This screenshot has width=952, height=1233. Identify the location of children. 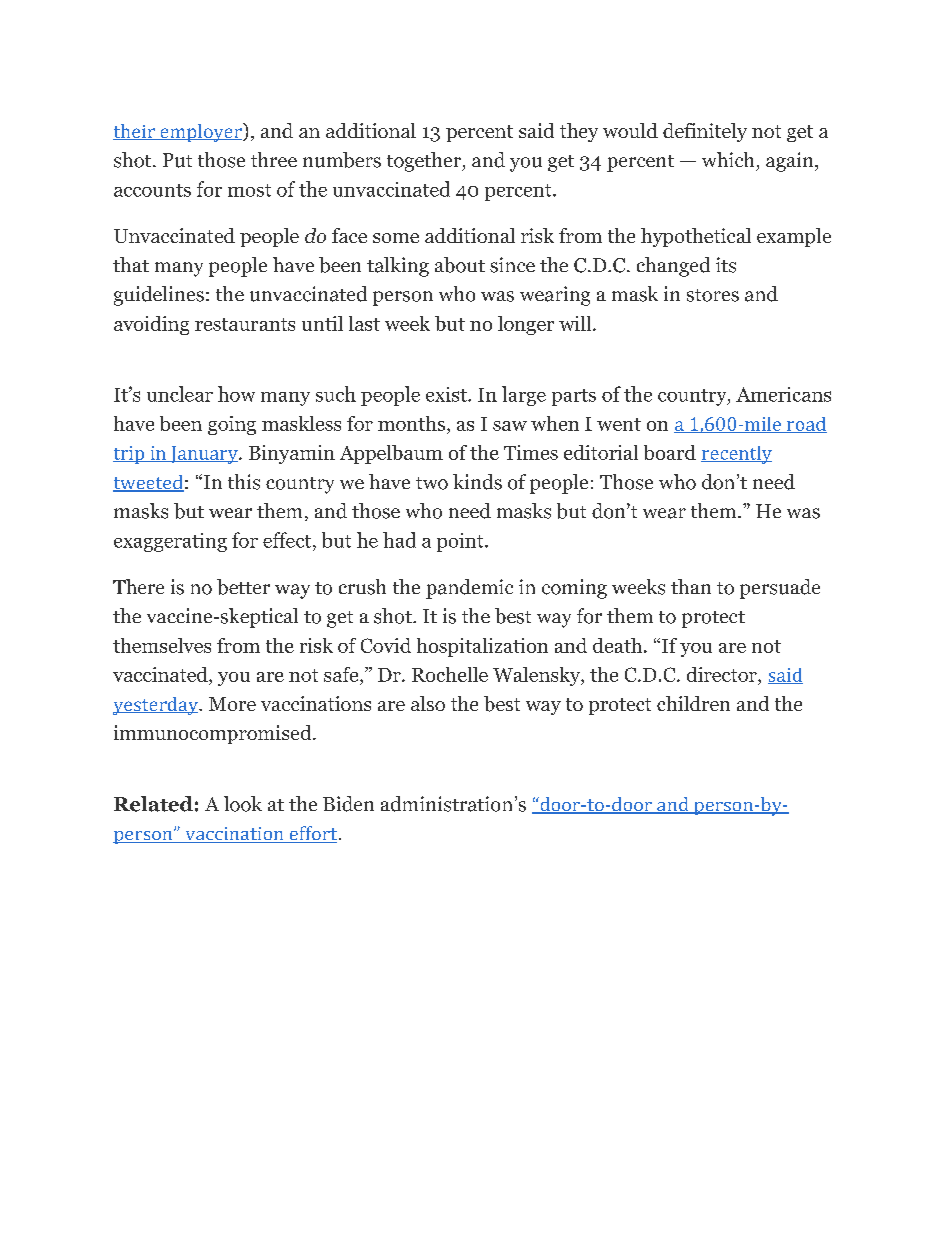
(693, 703).
